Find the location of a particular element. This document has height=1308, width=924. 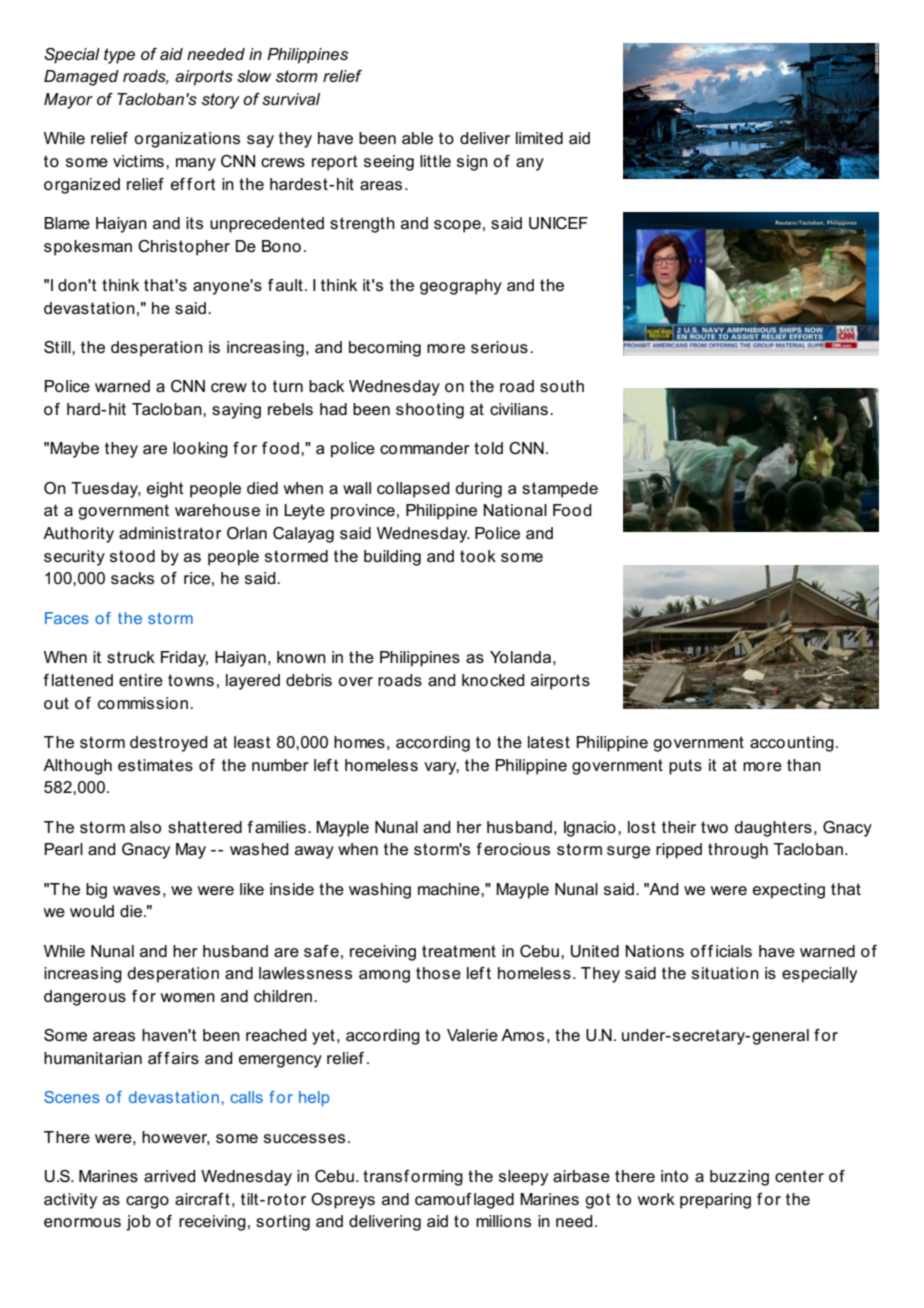

struck is located at coordinates (131, 657).
